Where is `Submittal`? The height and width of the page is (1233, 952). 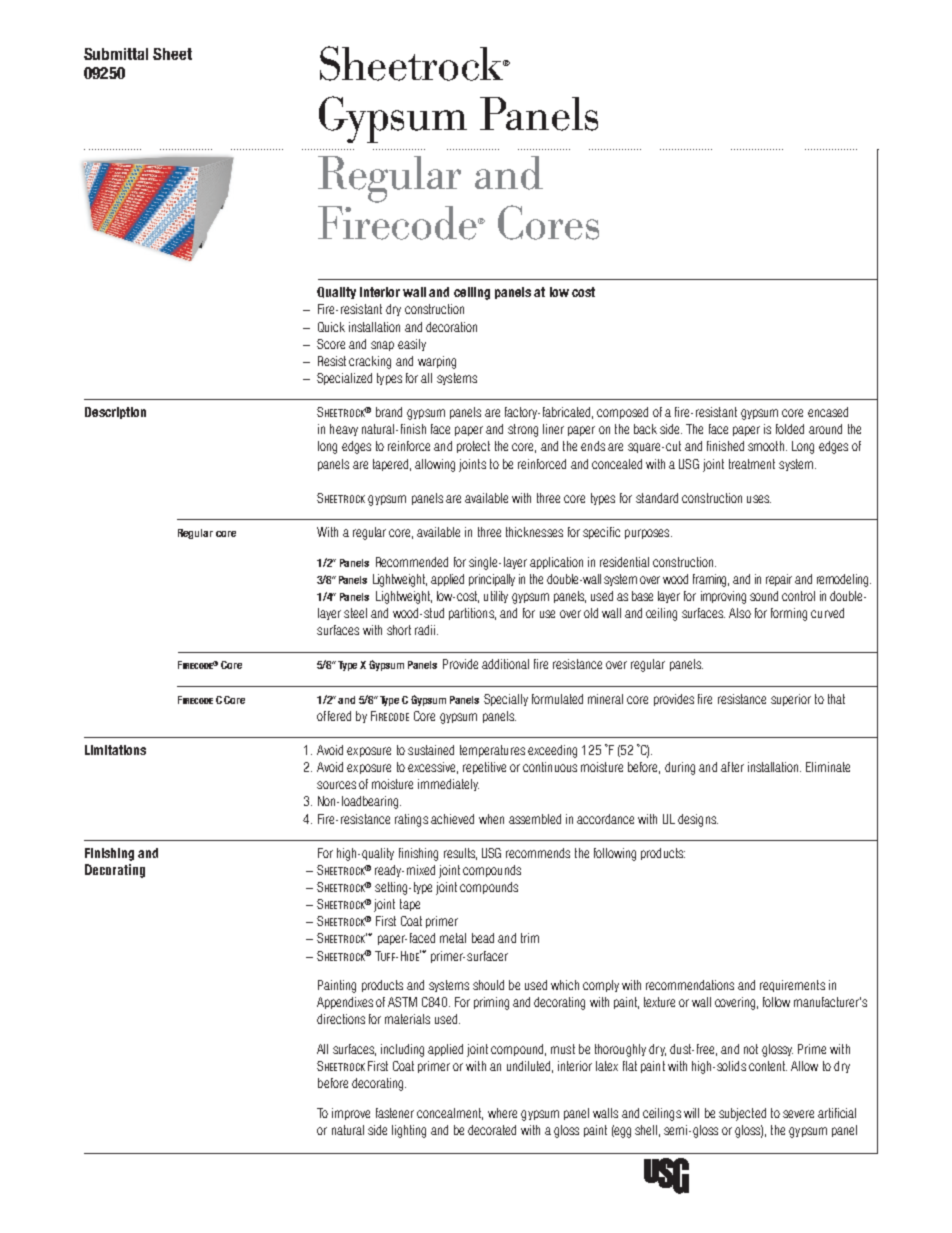 Submittal is located at coordinates (116, 54).
